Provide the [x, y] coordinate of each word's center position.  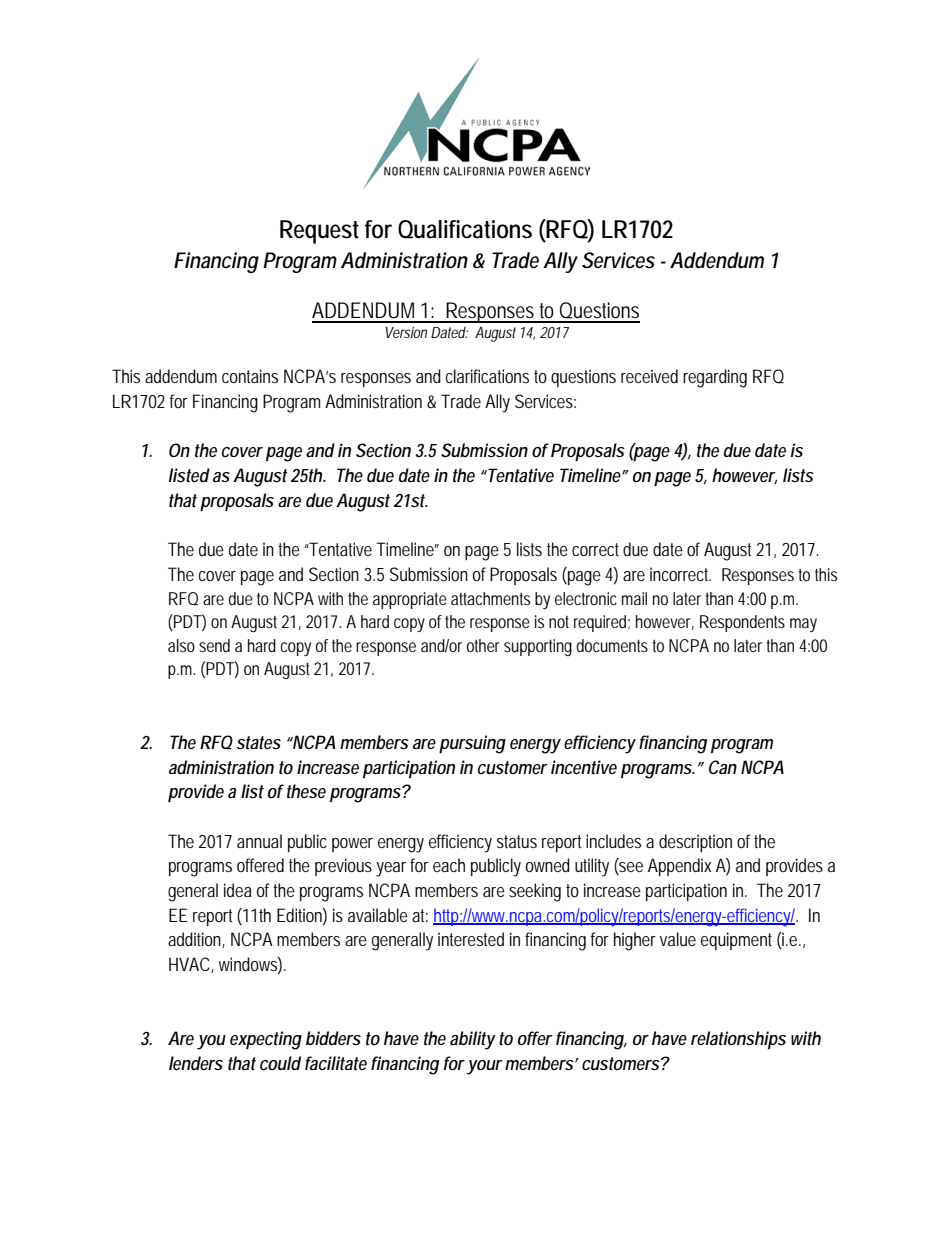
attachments [490, 598]
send [214, 645]
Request [319, 232]
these [306, 791]
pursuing [472, 744]
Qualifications [465, 229]
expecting [266, 1040]
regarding [715, 378]
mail [634, 598]
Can [723, 767]
